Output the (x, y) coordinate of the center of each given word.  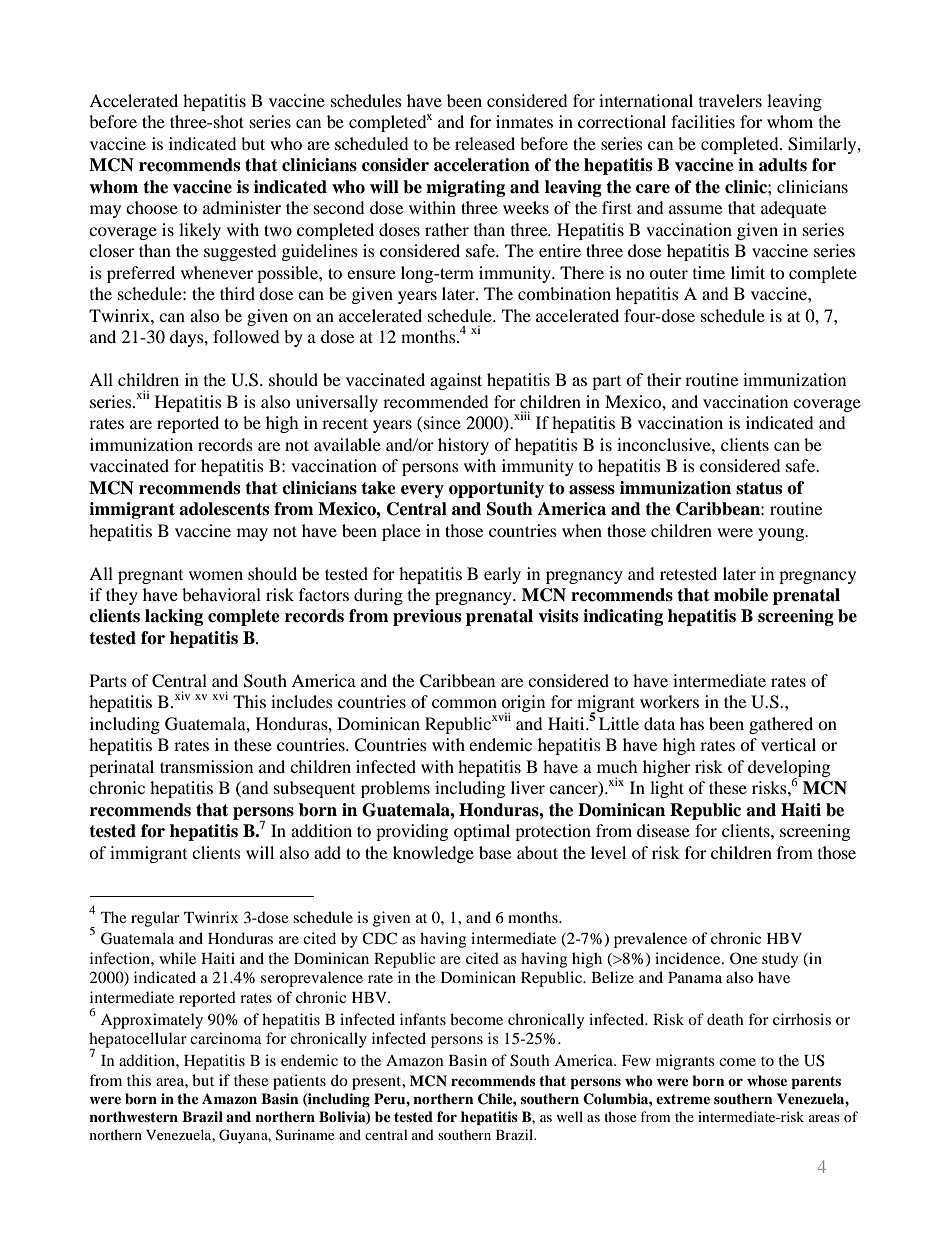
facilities (703, 121)
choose (152, 207)
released (485, 143)
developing (789, 769)
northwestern (133, 1117)
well (570, 1116)
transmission (206, 766)
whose (767, 1080)
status (759, 488)
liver (528, 787)
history (463, 446)
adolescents (224, 509)
